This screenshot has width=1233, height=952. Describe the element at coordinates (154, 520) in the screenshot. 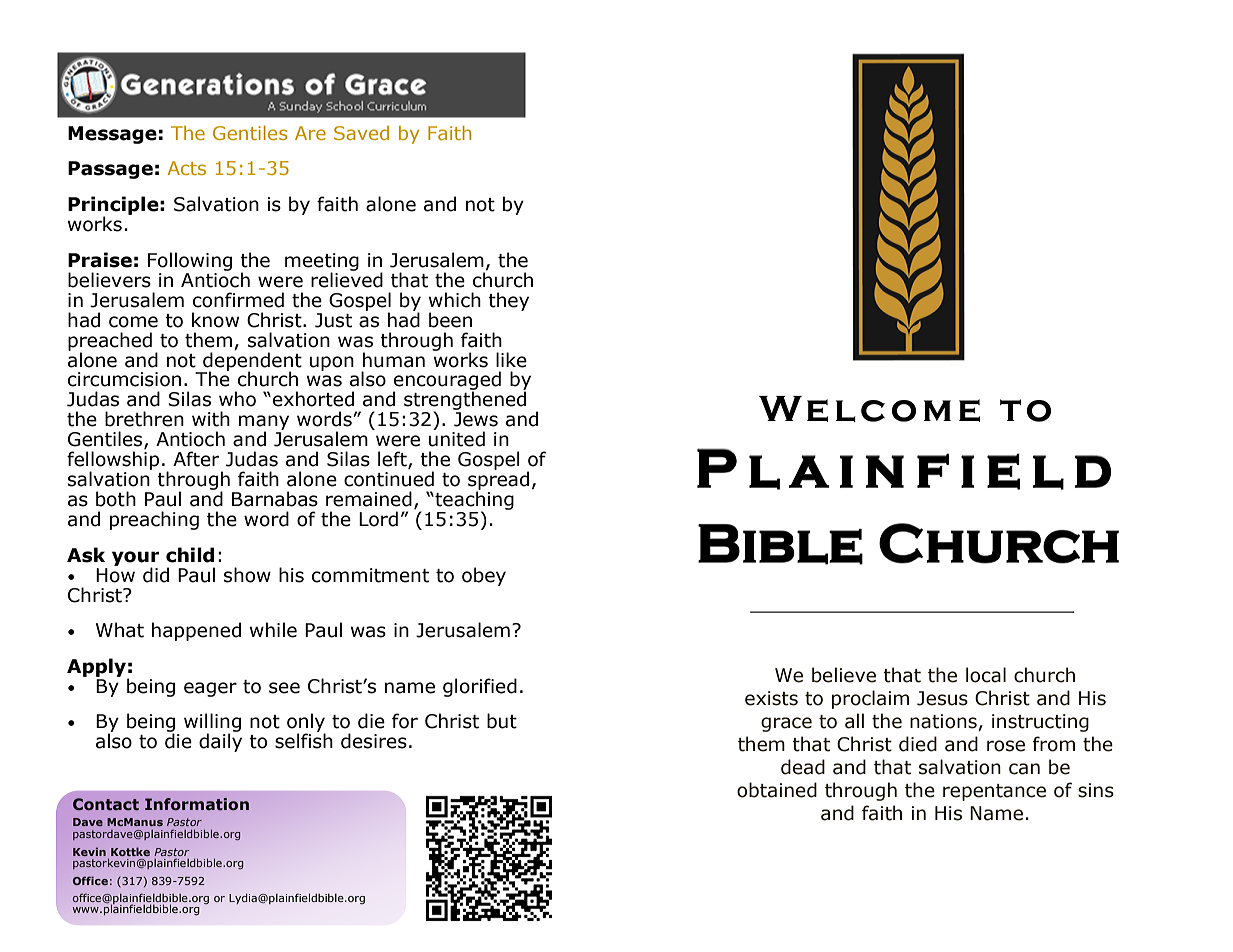

I see `preaching` at that location.
